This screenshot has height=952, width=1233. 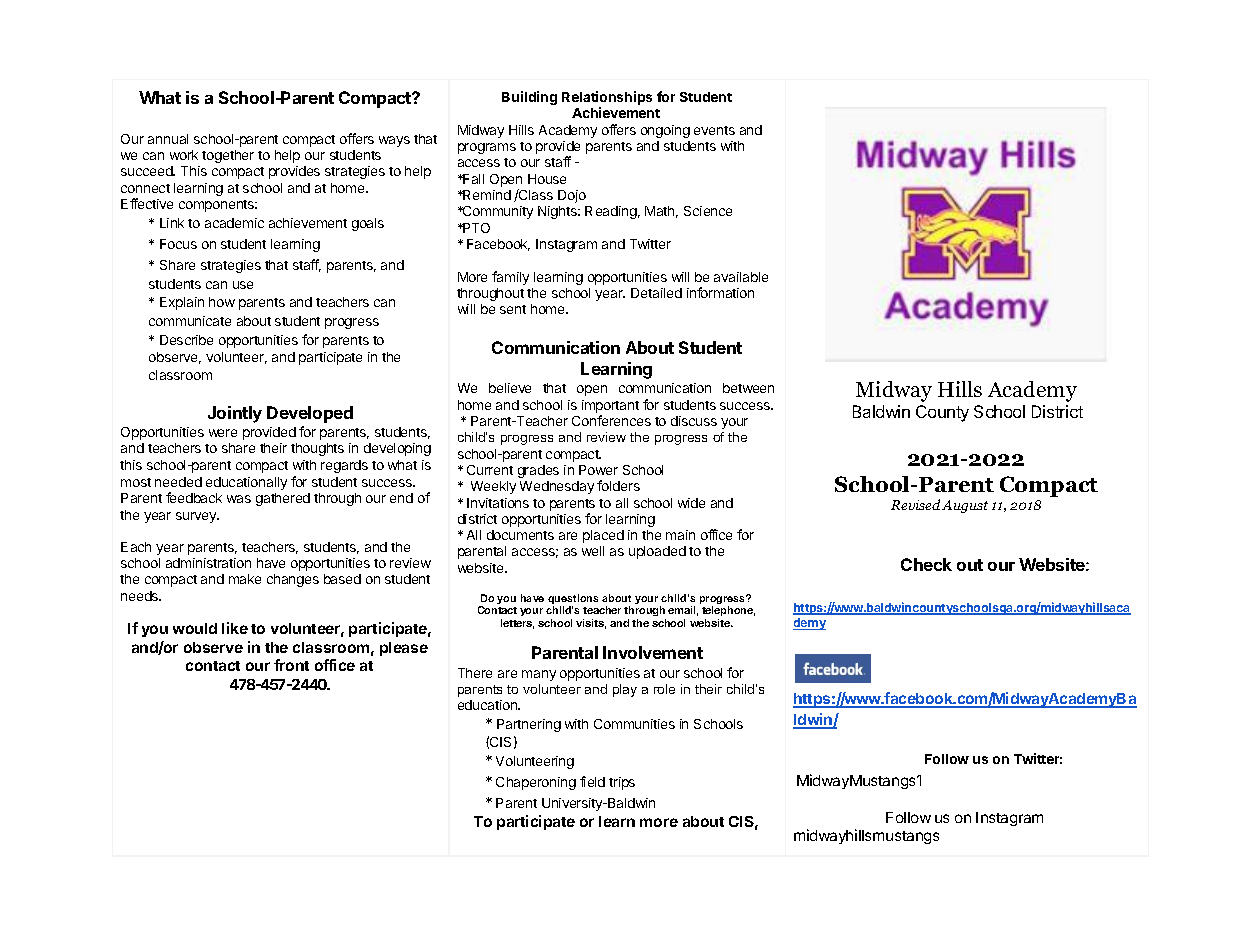 What do you see at coordinates (223, 433) in the screenshot?
I see `were` at bounding box center [223, 433].
